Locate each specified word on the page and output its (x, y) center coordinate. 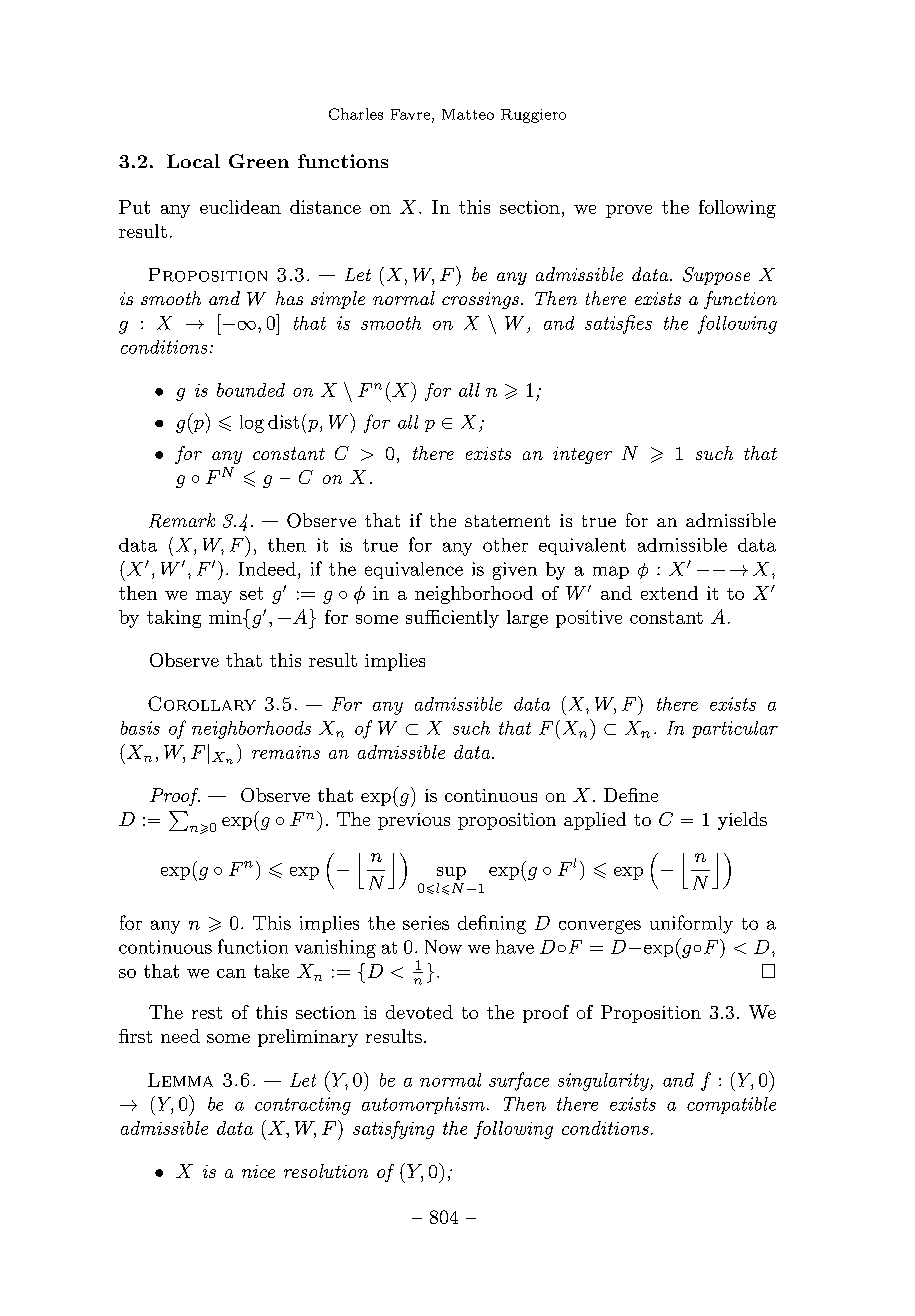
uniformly (691, 924)
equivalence (414, 570)
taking (174, 619)
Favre (410, 114)
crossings (480, 300)
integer (582, 455)
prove (629, 211)
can (231, 973)
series (426, 923)
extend (669, 593)
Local (193, 161)
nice (258, 1171)
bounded (251, 390)
